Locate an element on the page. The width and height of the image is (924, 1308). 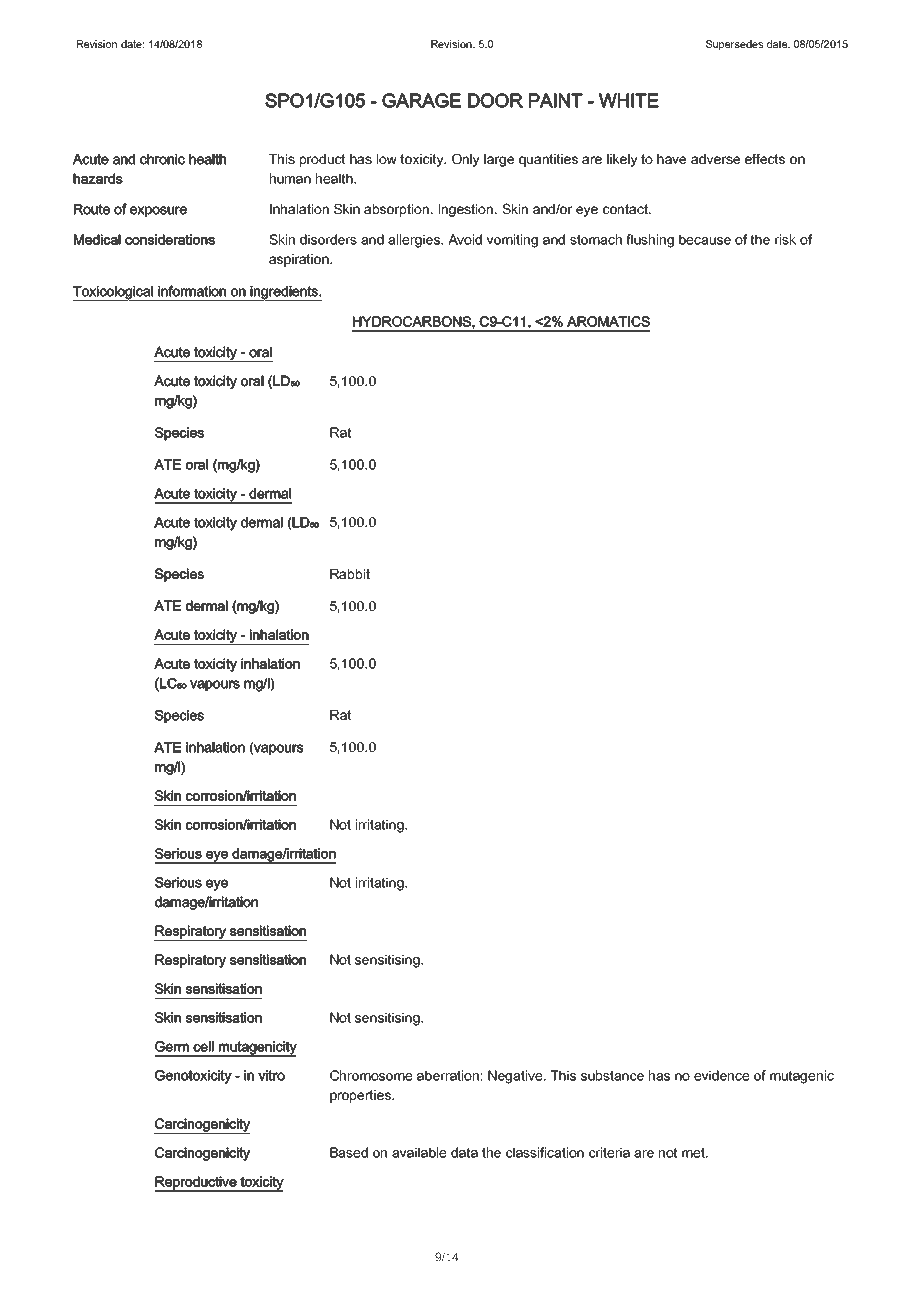
met is located at coordinates (695, 1152).
